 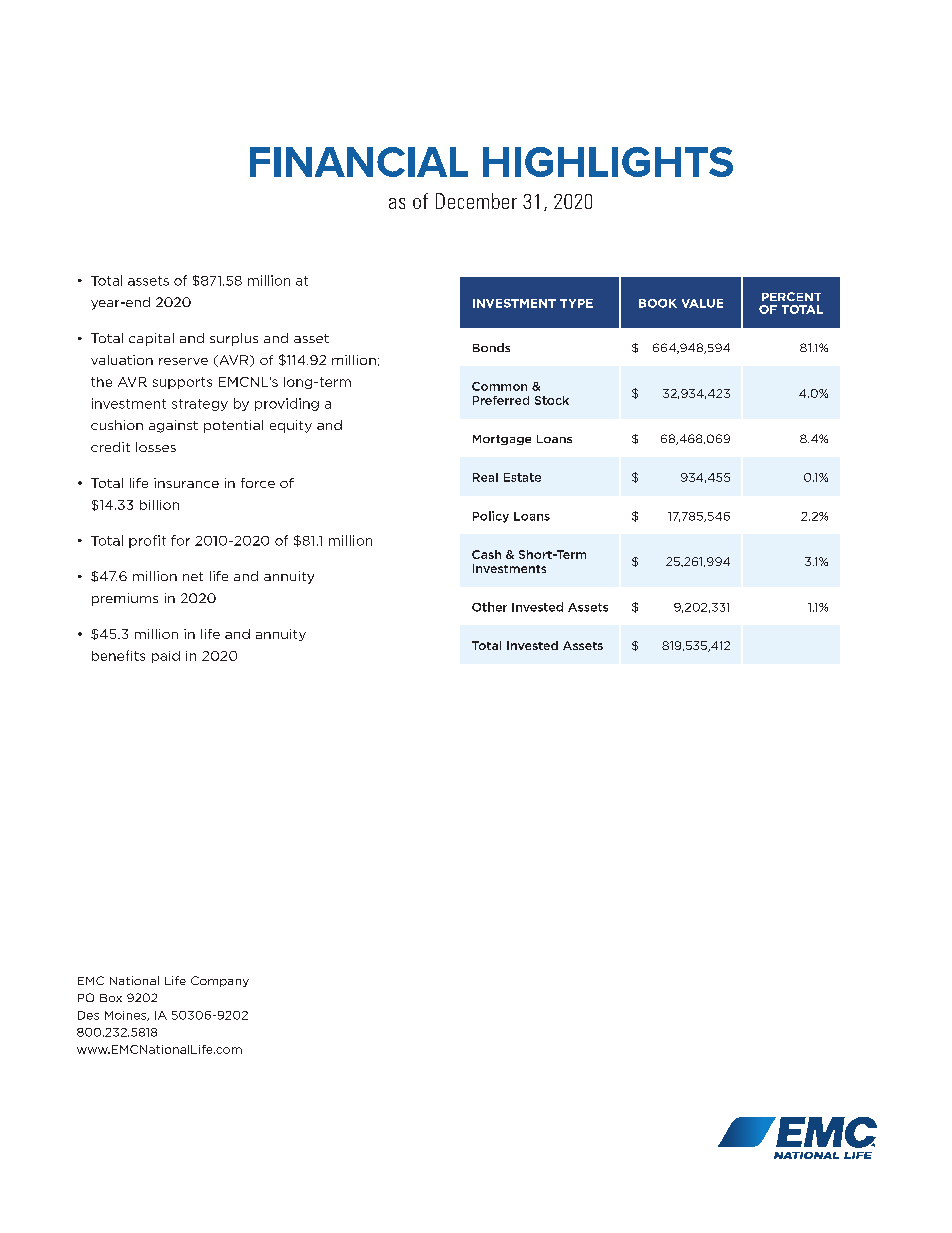 What do you see at coordinates (166, 657) in the screenshot?
I see `paid` at bounding box center [166, 657].
